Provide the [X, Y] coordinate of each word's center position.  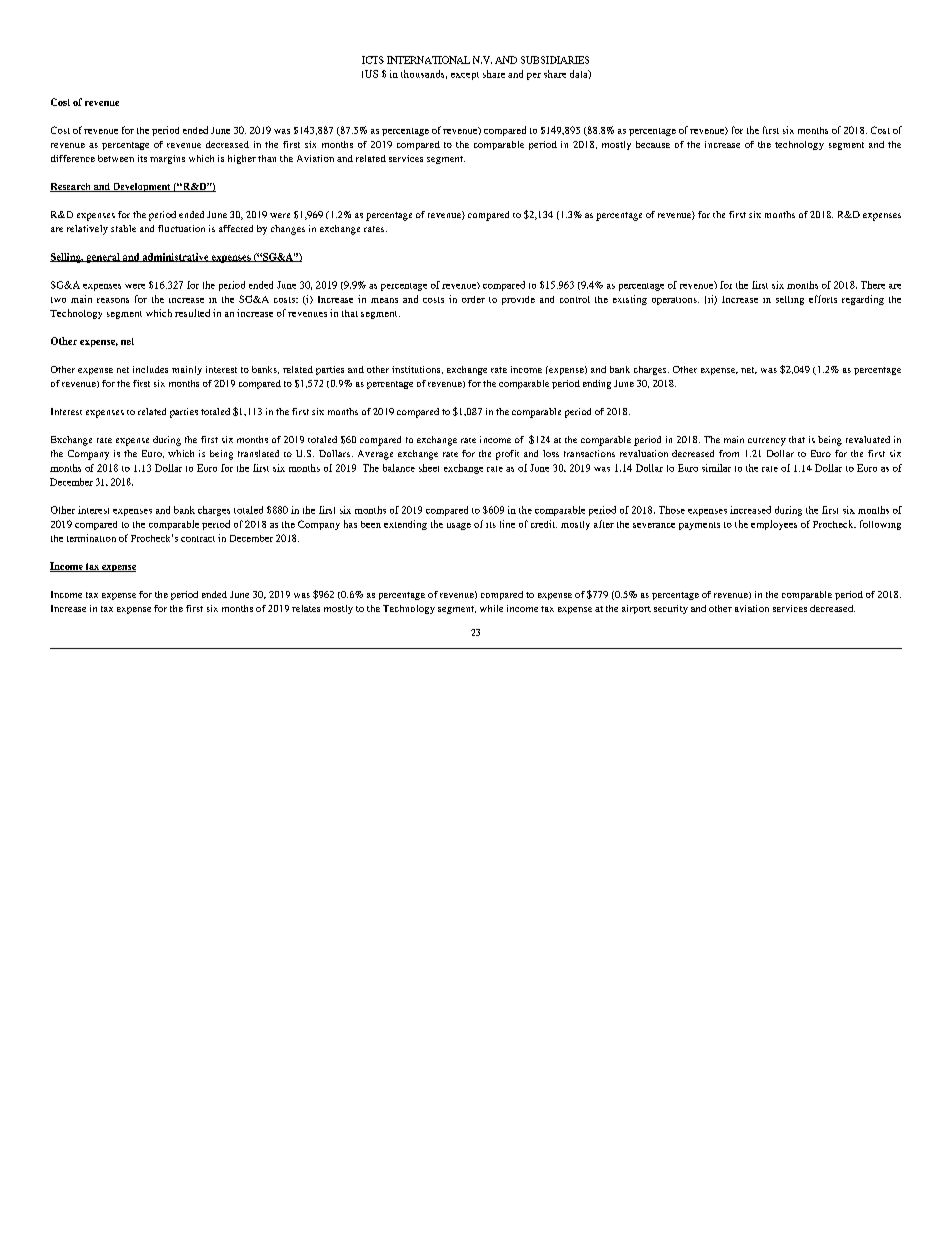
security [671, 609]
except [465, 76]
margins [167, 159]
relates [306, 608]
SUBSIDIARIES [555, 60]
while [491, 608]
